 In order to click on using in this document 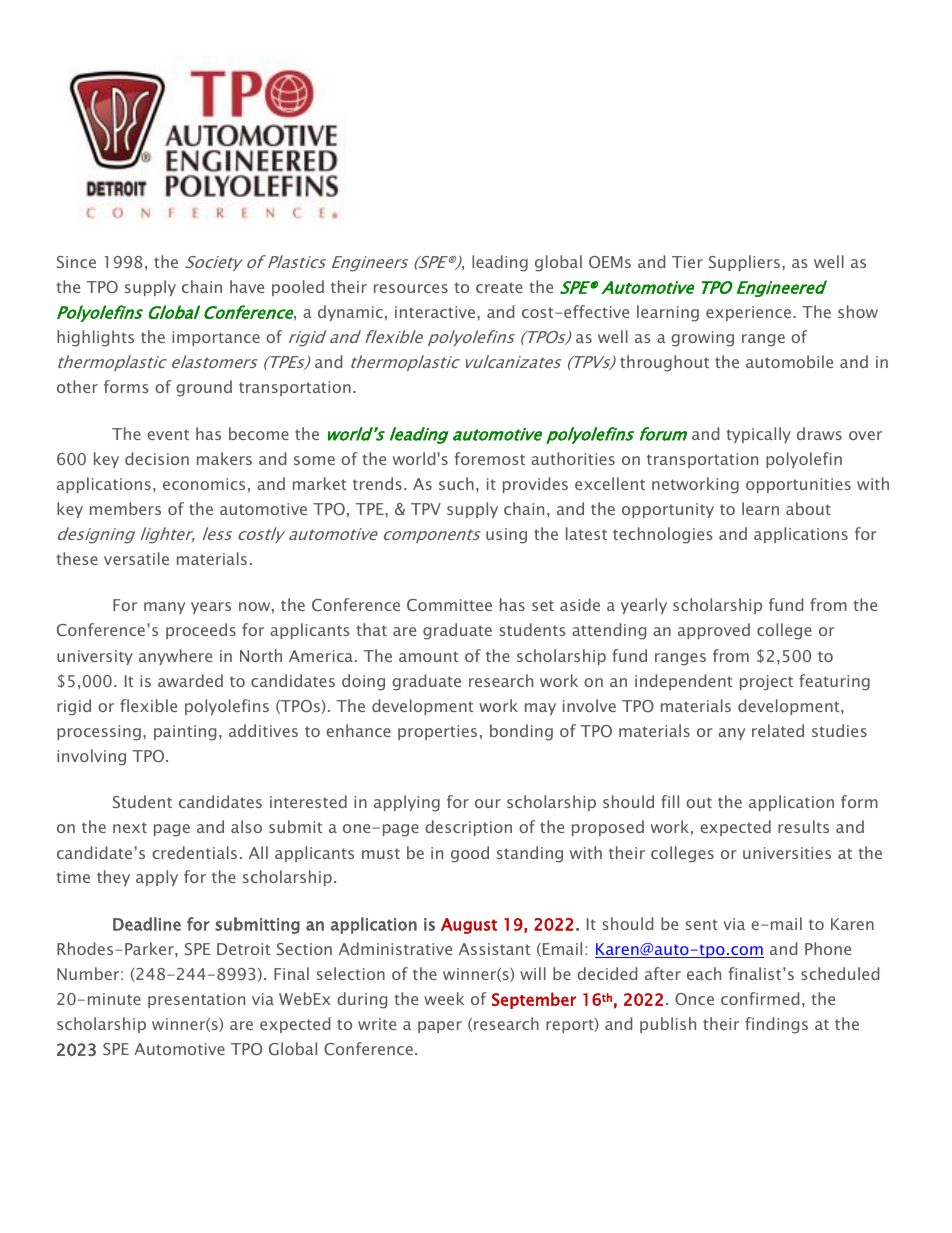, I will do `click(506, 536)`.
